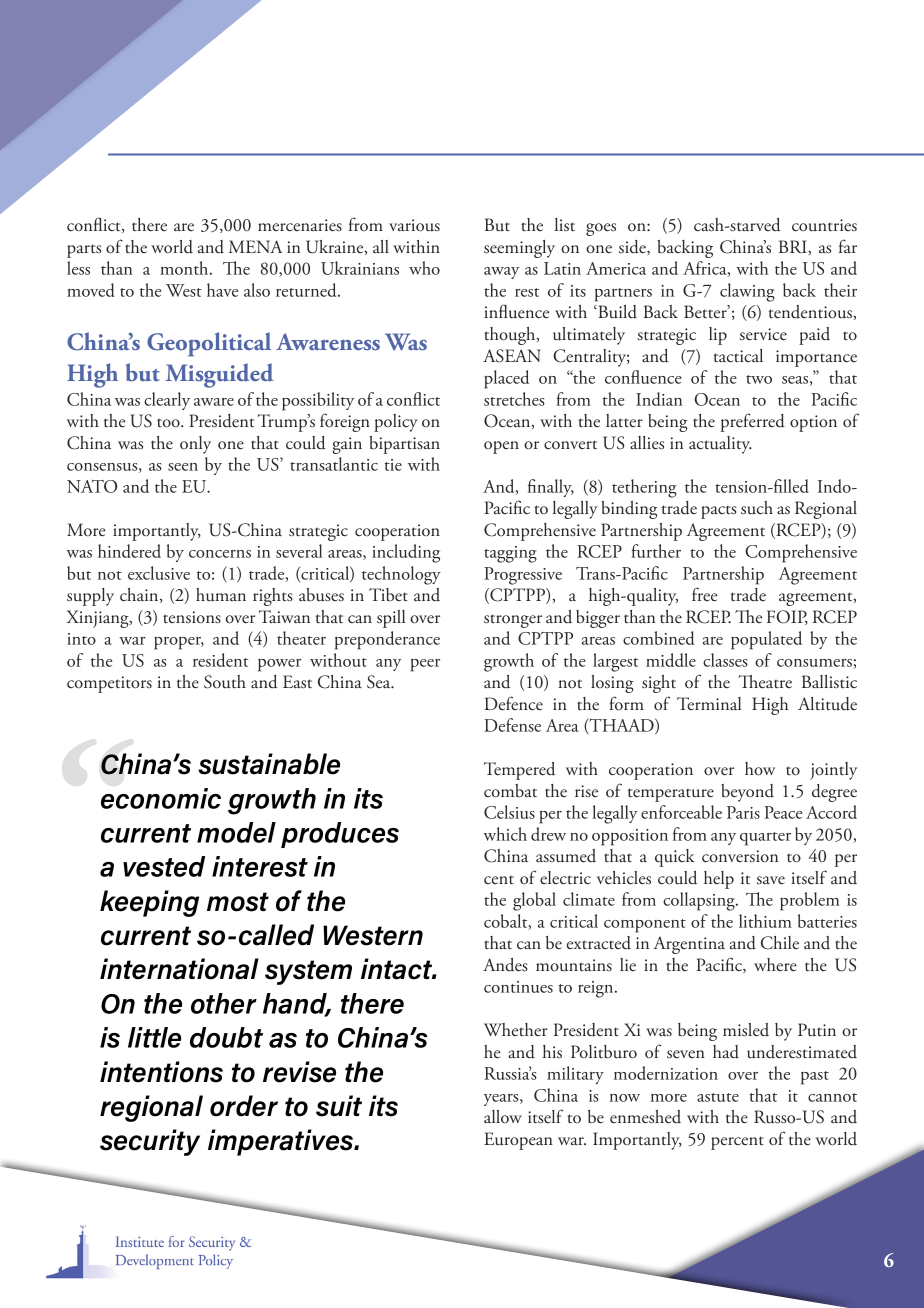  I want to click on open, so click(501, 447).
